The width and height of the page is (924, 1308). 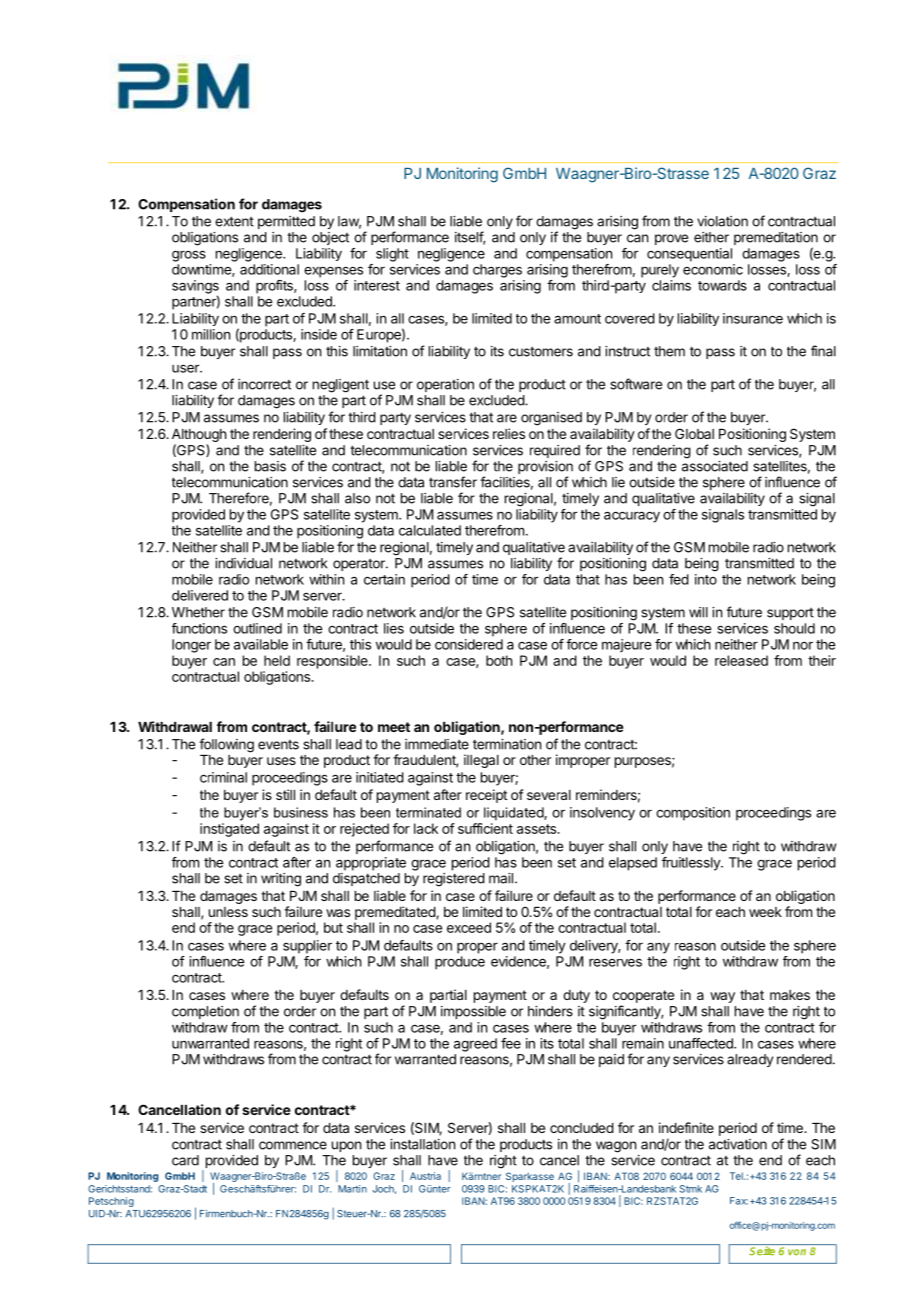 What do you see at coordinates (352, 1189) in the page?
I see `Martin` at bounding box center [352, 1189].
